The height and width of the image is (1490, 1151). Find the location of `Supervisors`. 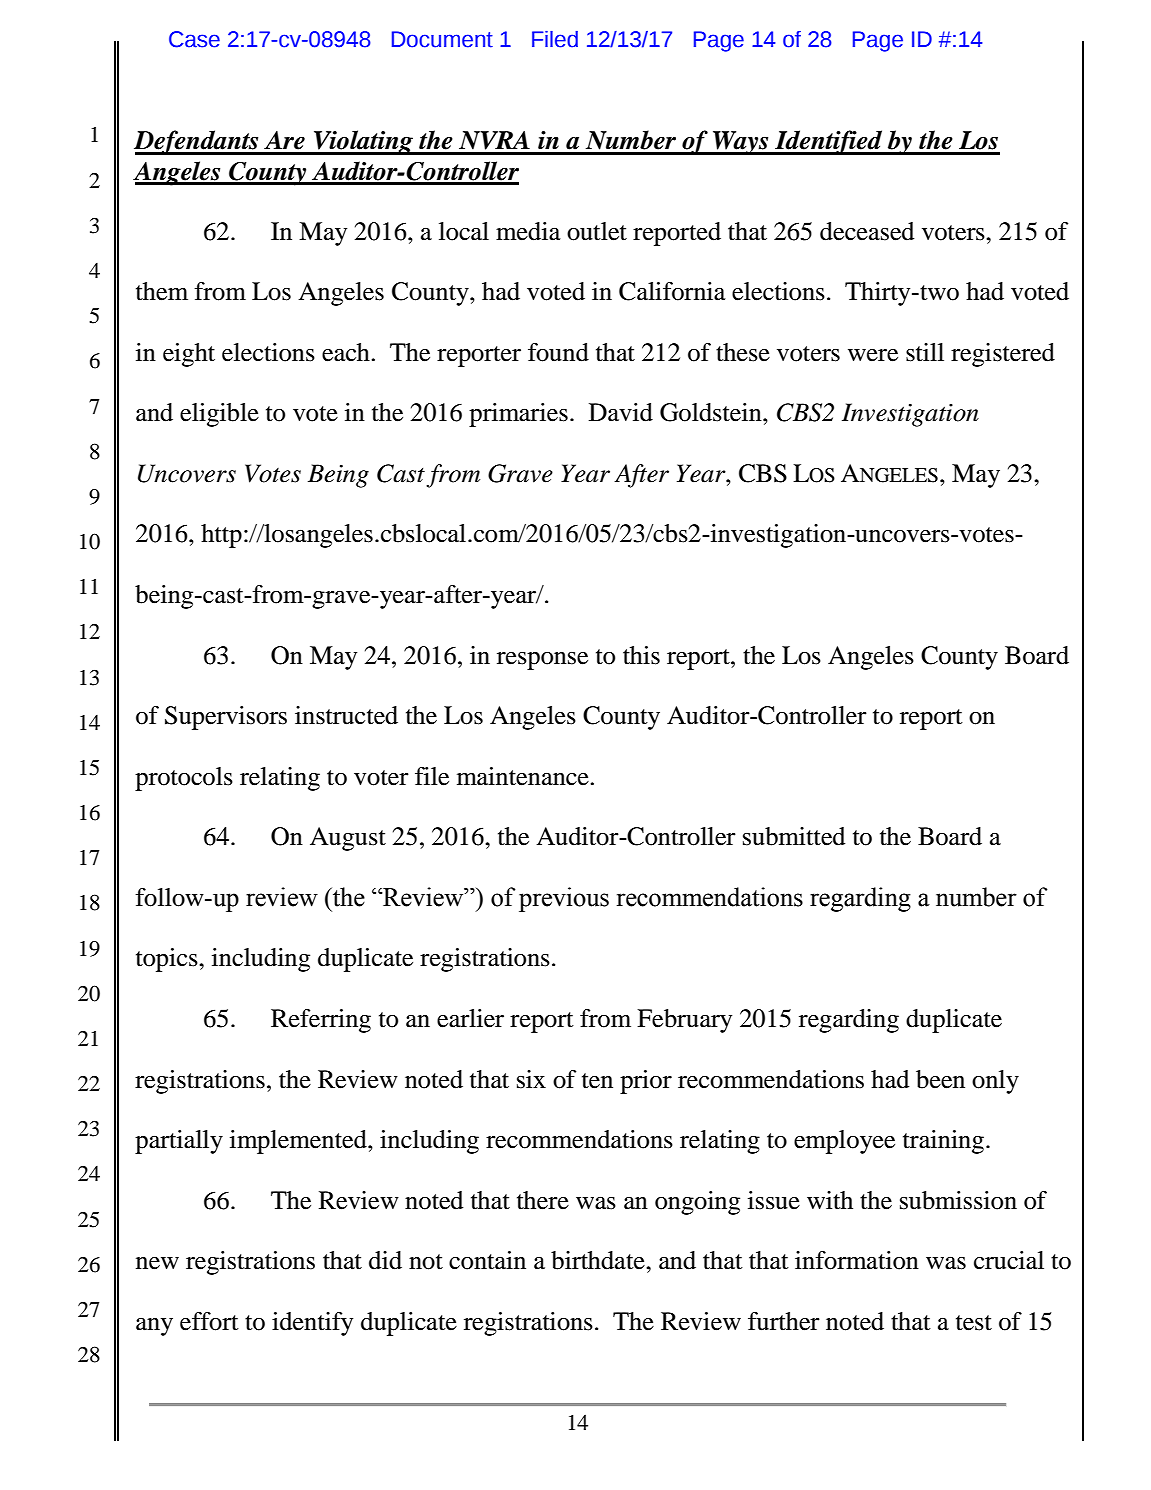

Supervisors is located at coordinates (226, 718).
